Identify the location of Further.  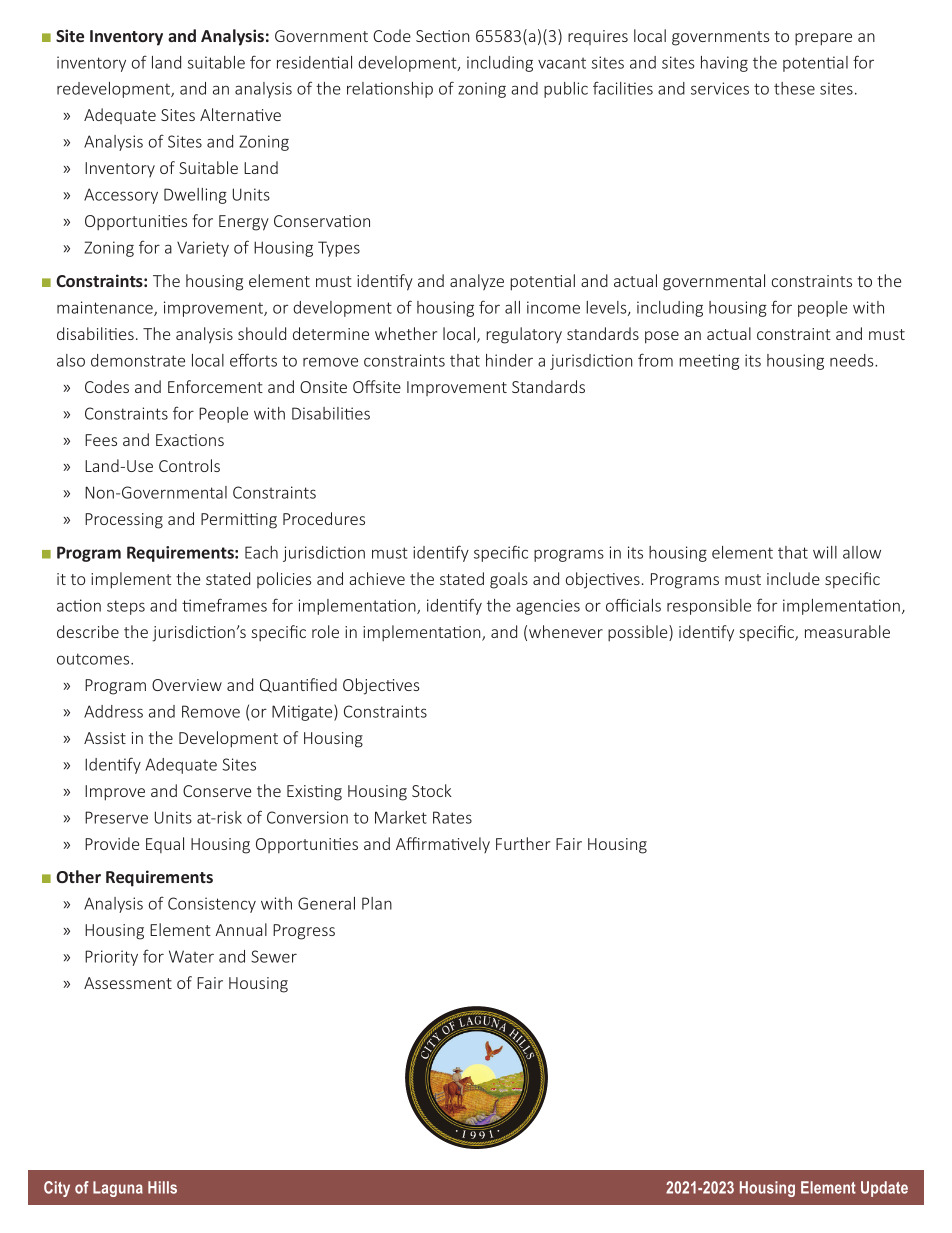
(523, 843).
